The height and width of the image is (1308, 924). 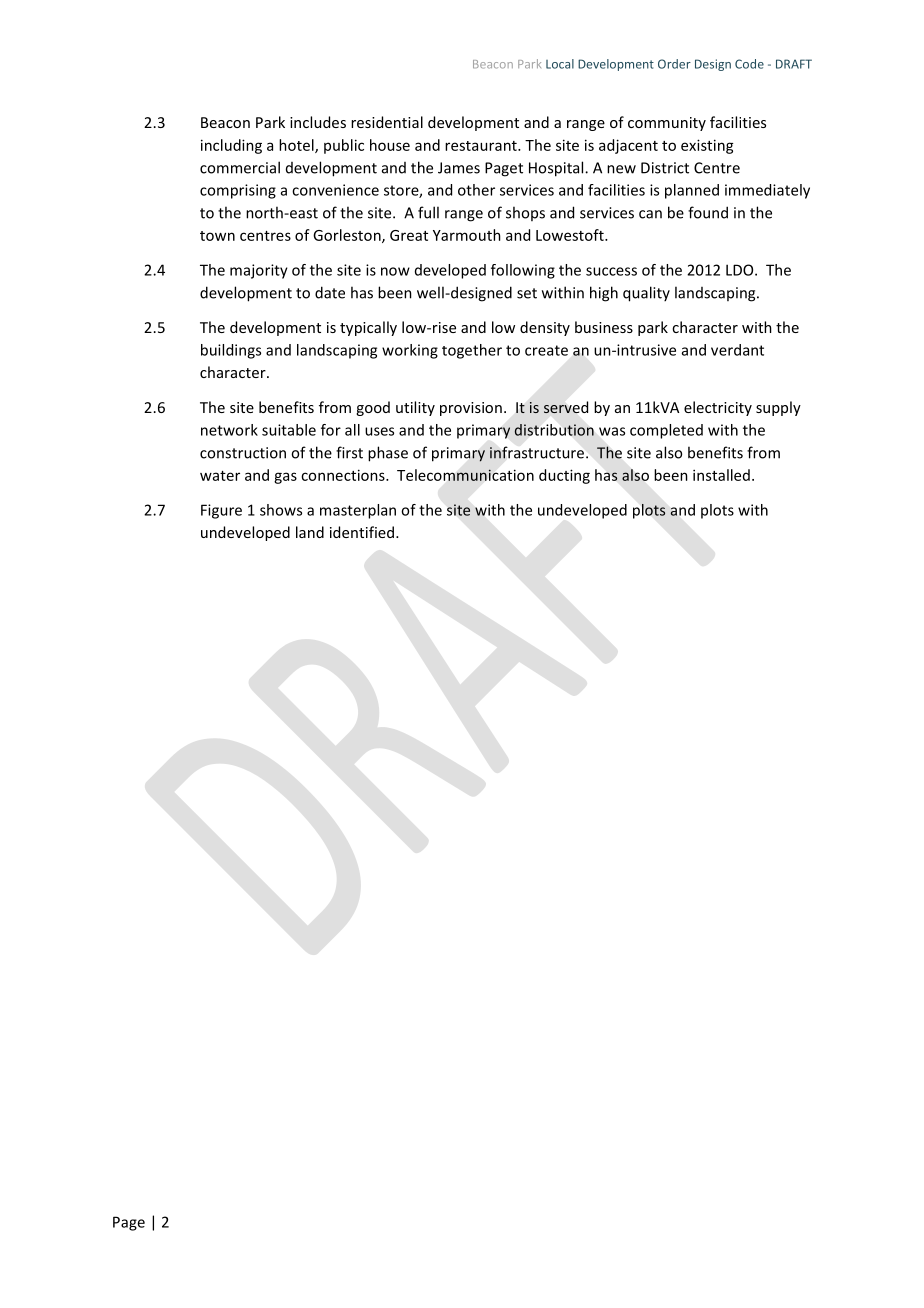 What do you see at coordinates (318, 122) in the image?
I see `includes` at bounding box center [318, 122].
